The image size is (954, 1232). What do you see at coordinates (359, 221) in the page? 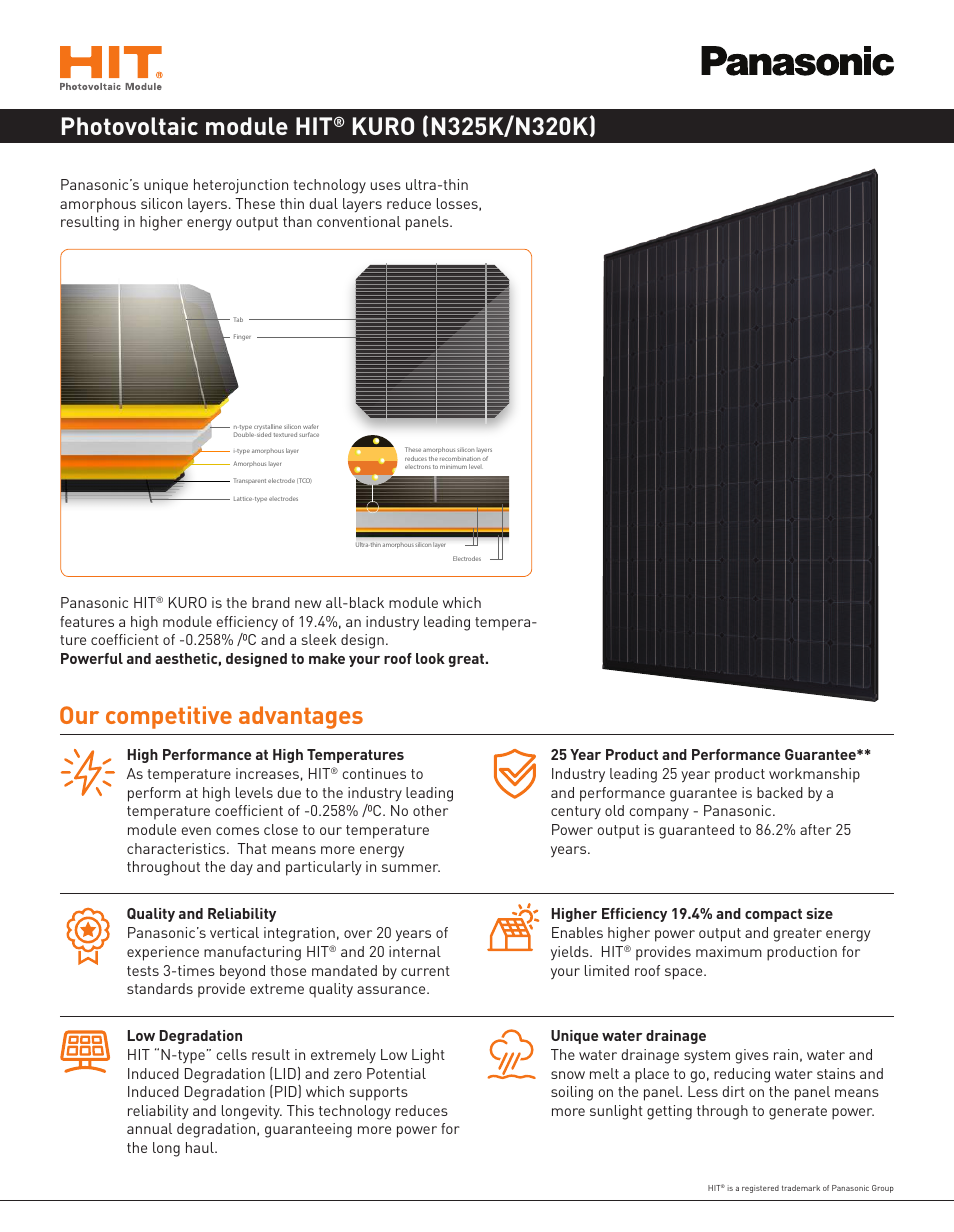
I see `conventional` at bounding box center [359, 221].
